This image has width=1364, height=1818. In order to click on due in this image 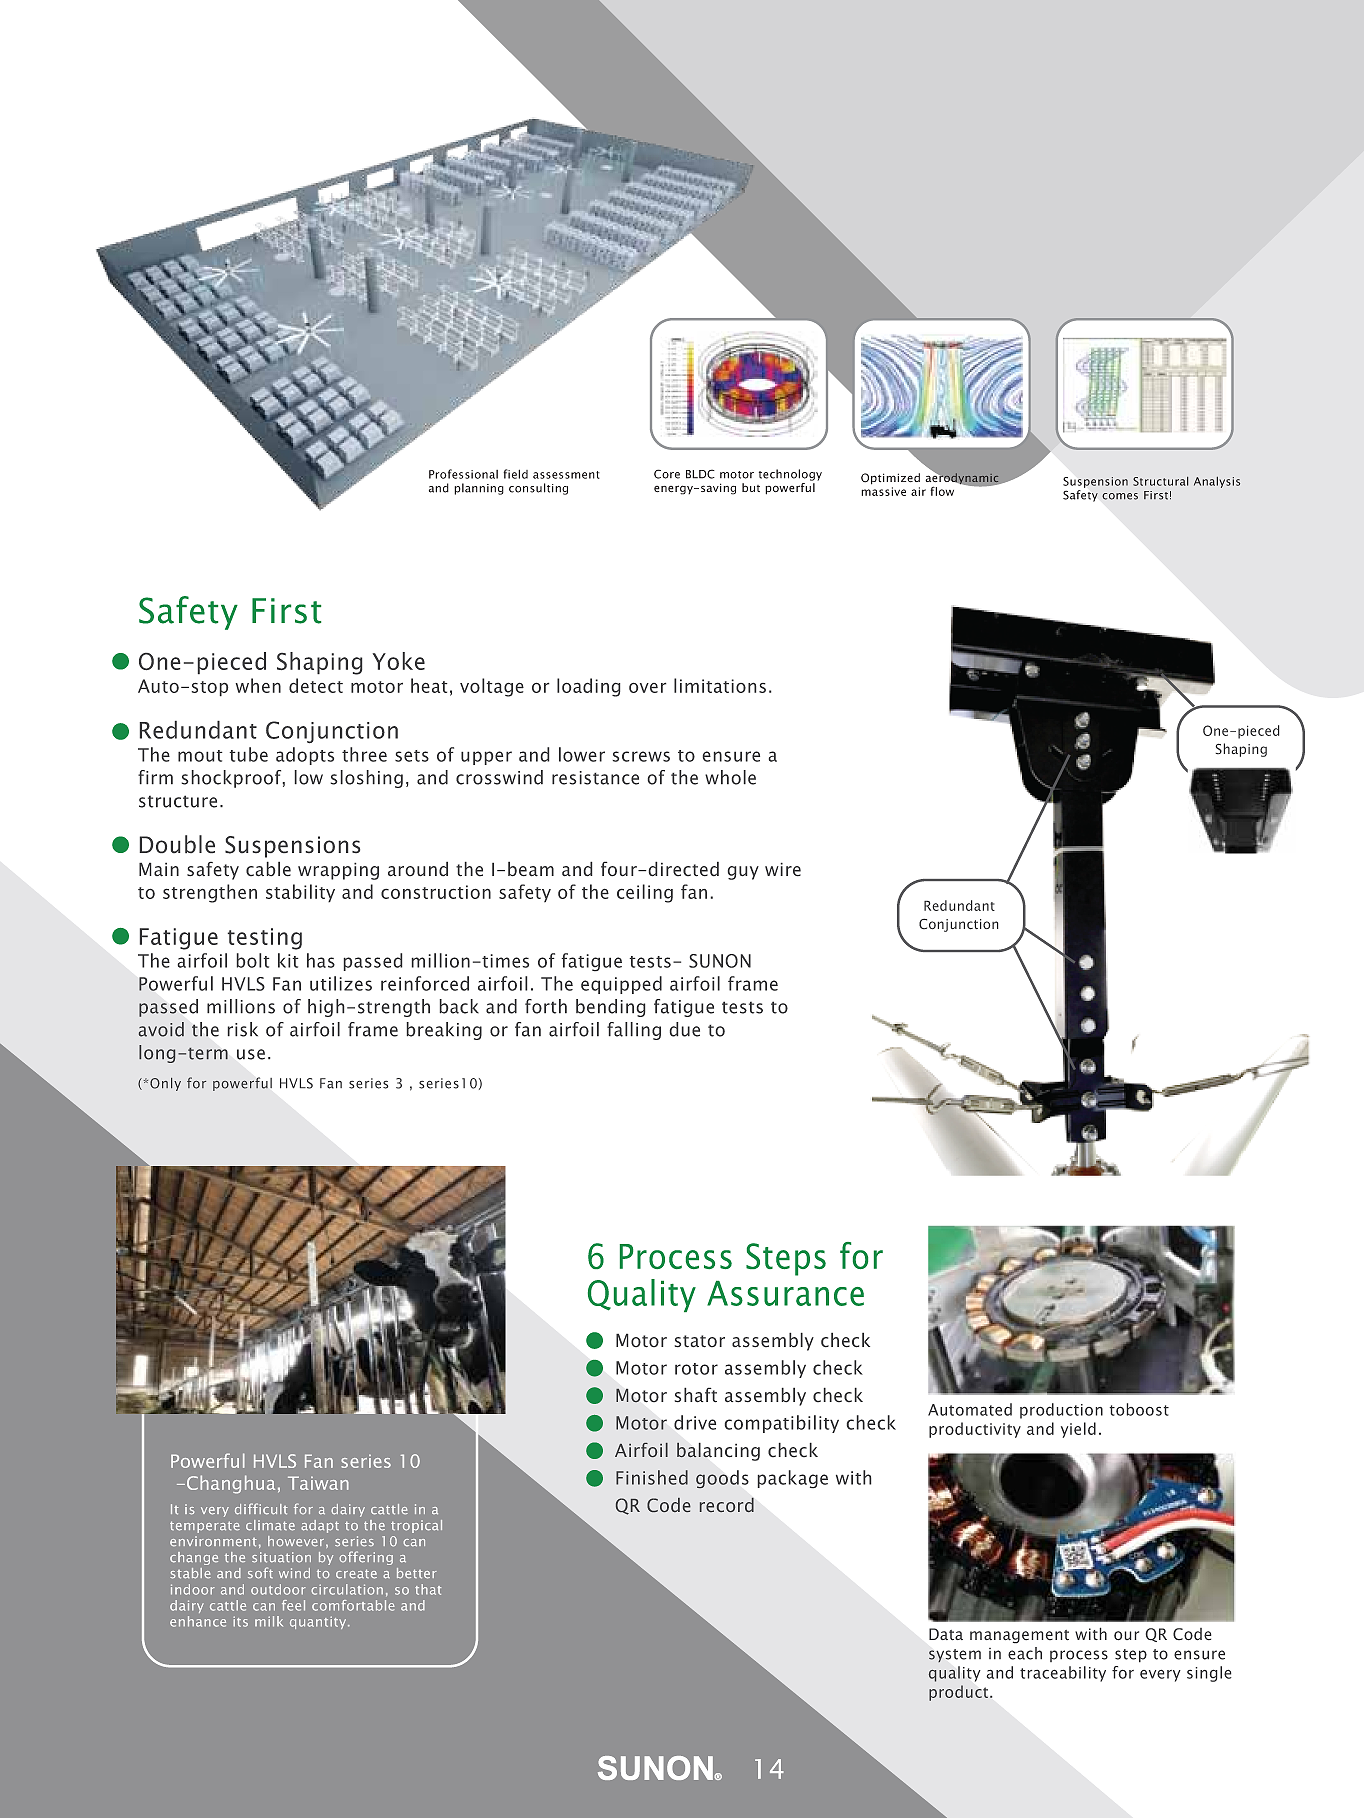, I will do `click(685, 1029)`.
